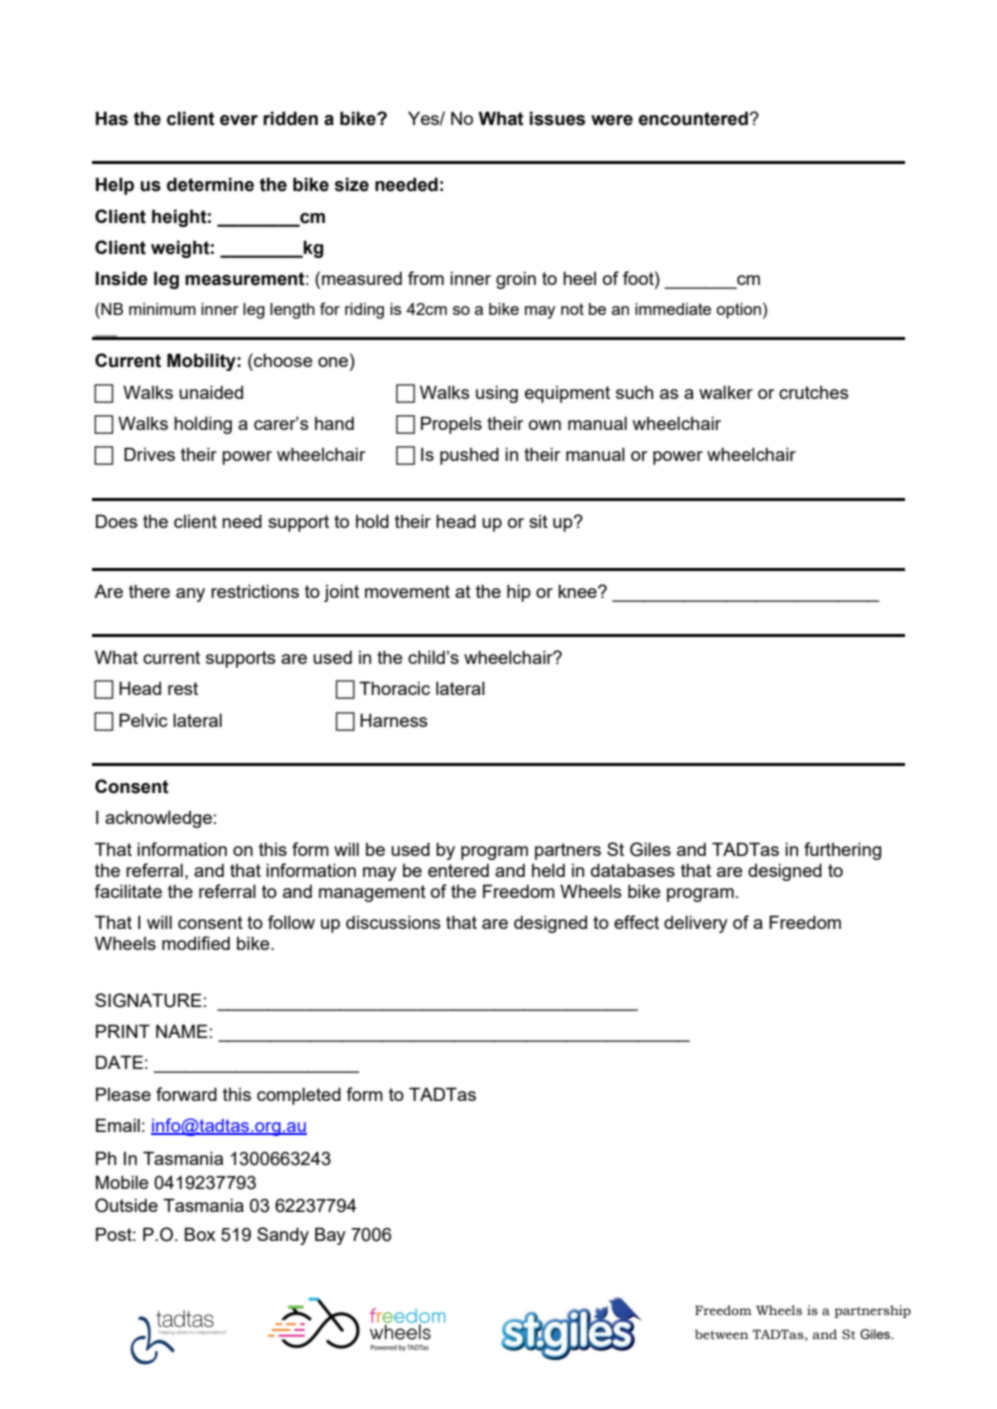 Image resolution: width=997 pixels, height=1409 pixels. What do you see at coordinates (696, 924) in the document?
I see `delivery` at bounding box center [696, 924].
